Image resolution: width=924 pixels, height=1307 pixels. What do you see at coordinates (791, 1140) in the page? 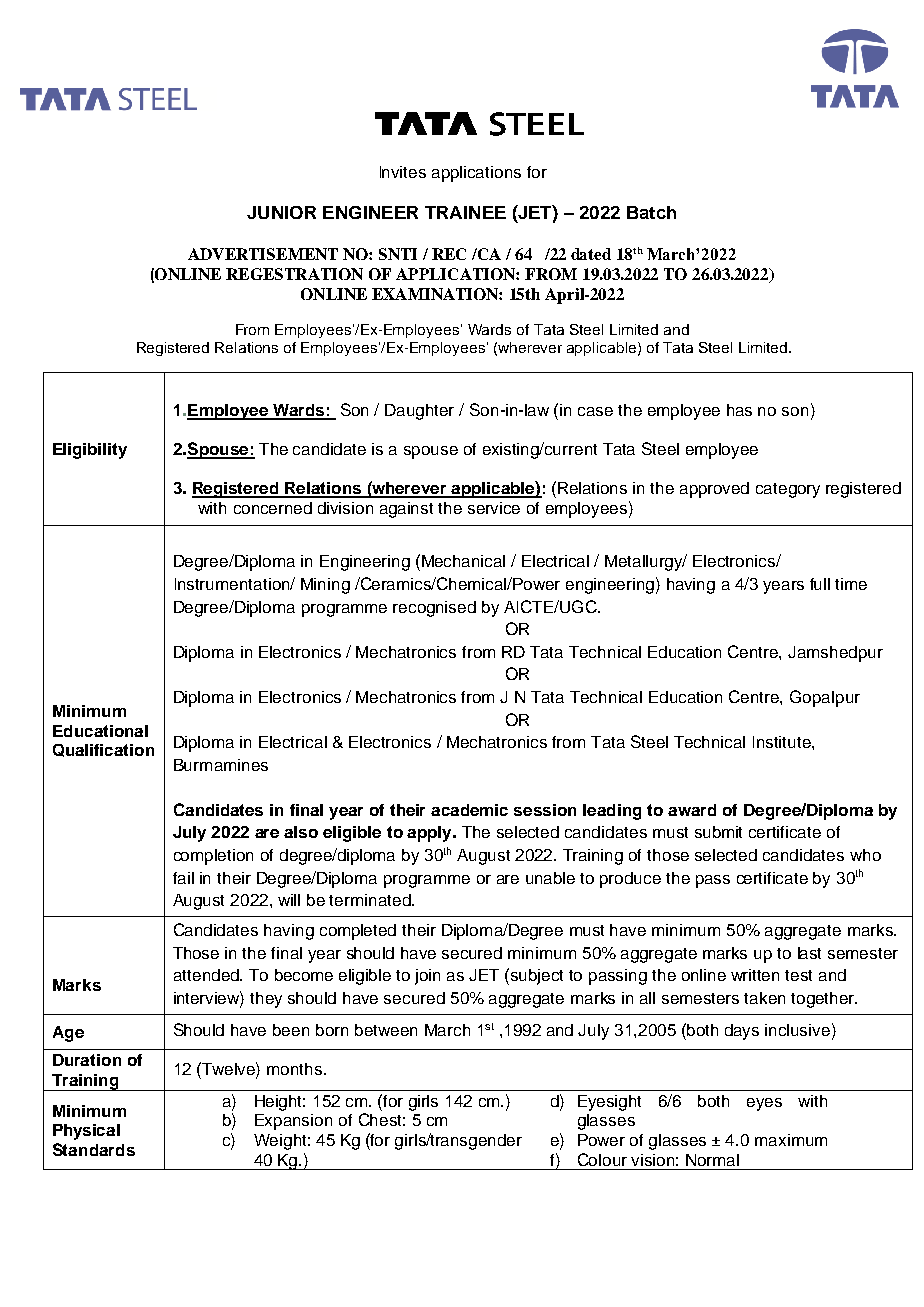
I see `maximum` at bounding box center [791, 1140].
